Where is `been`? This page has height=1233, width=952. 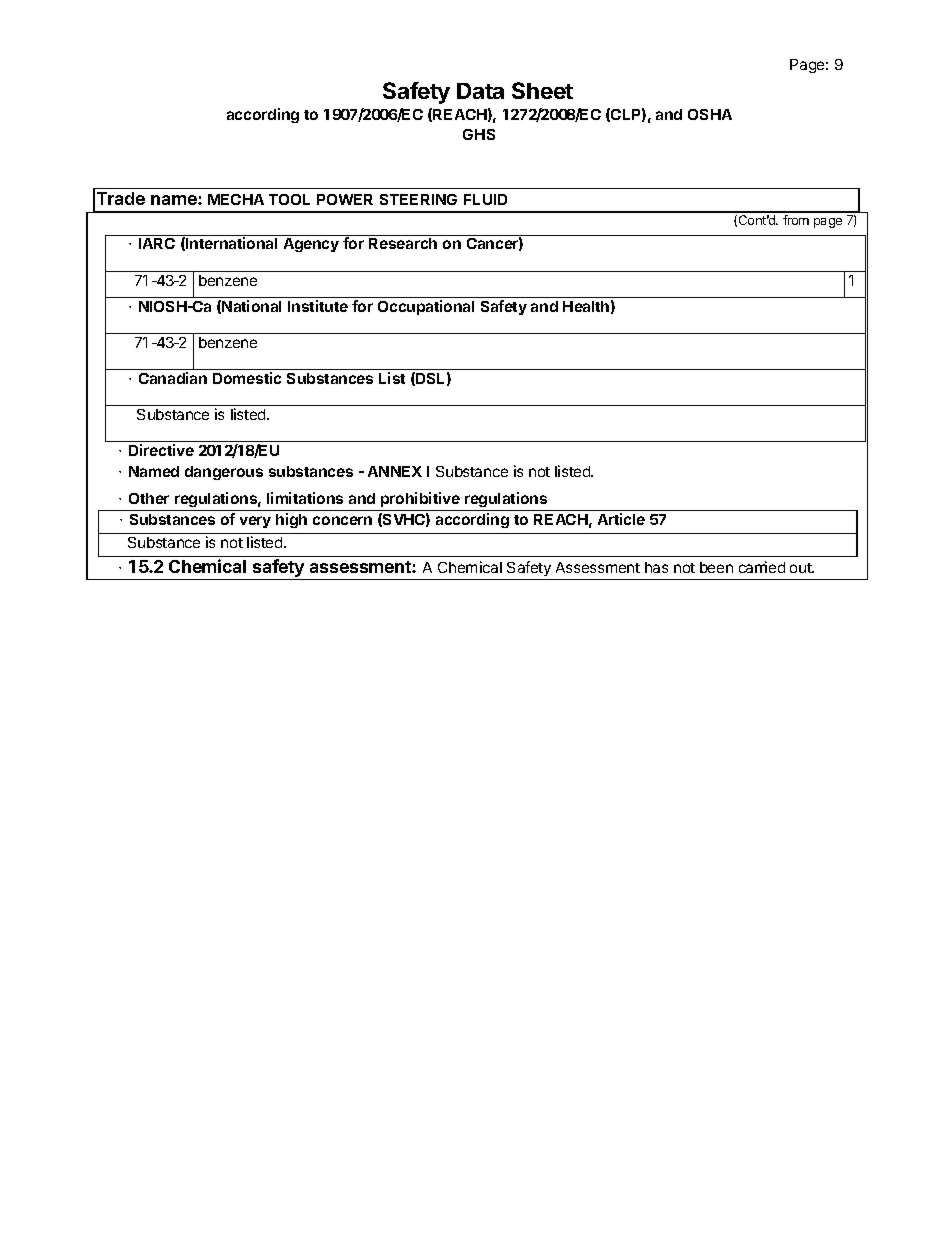 been is located at coordinates (716, 567).
